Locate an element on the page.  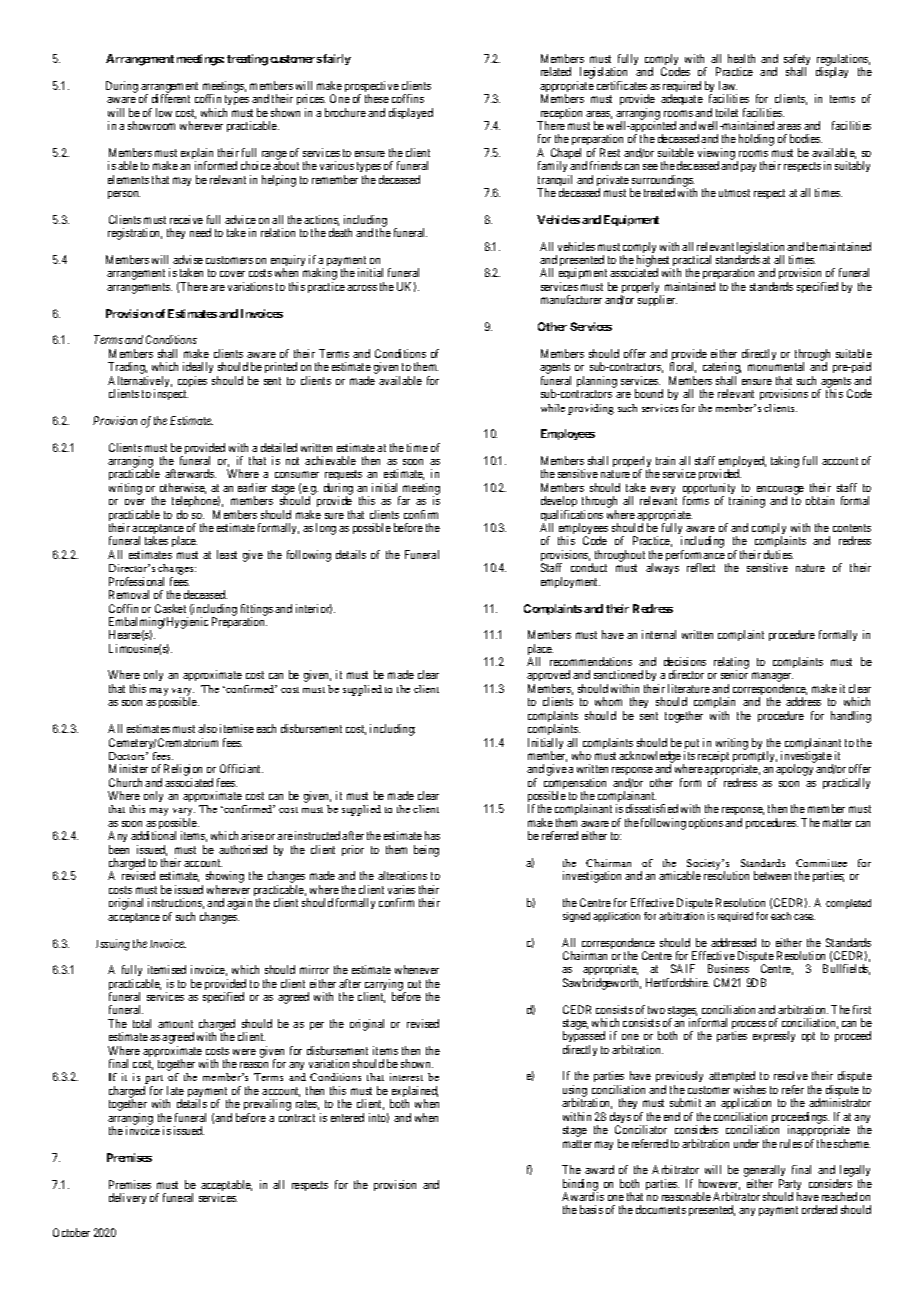
these is located at coordinates (377, 98).
